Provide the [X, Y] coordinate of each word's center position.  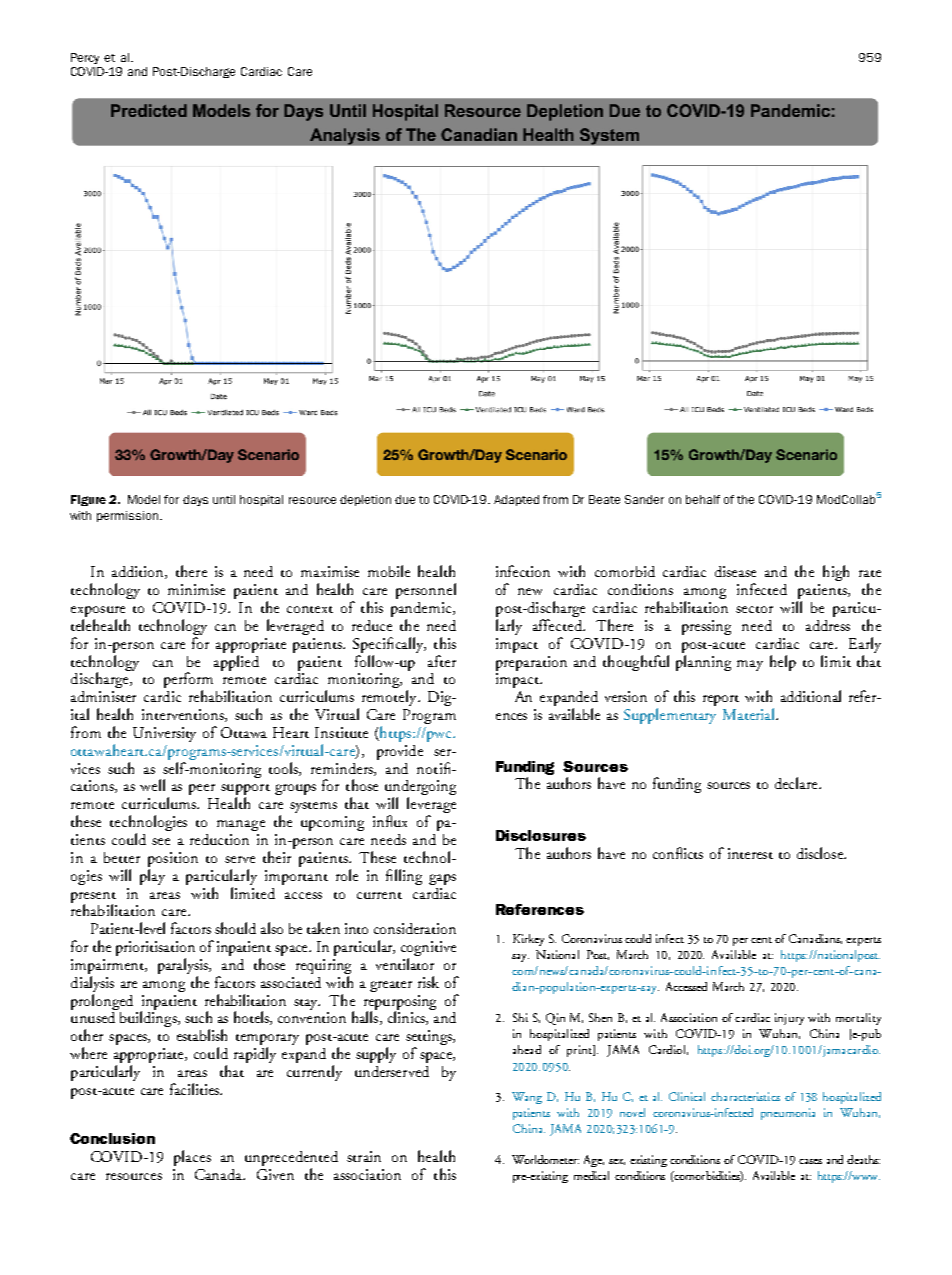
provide [400, 752]
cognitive [428, 950]
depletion [365, 500]
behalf [703, 499]
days [195, 500]
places [192, 1158]
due [405, 499]
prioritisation [155, 950]
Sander [644, 499]
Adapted [516, 500]
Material [750, 714]
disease [735, 571]
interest [750, 853]
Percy [85, 58]
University [164, 734]
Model [144, 499]
